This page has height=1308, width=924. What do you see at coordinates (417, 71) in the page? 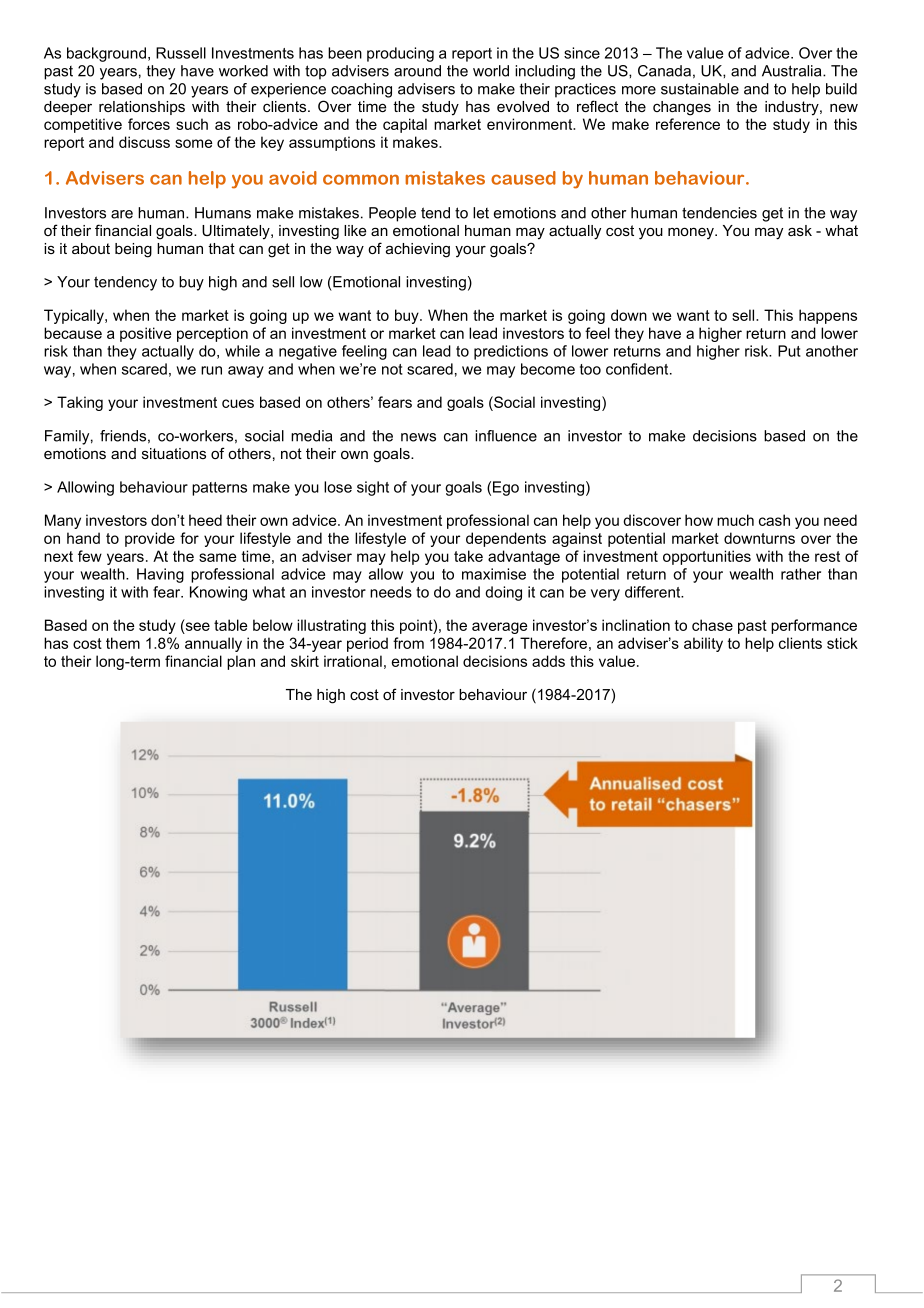
I see `around` at bounding box center [417, 71].
